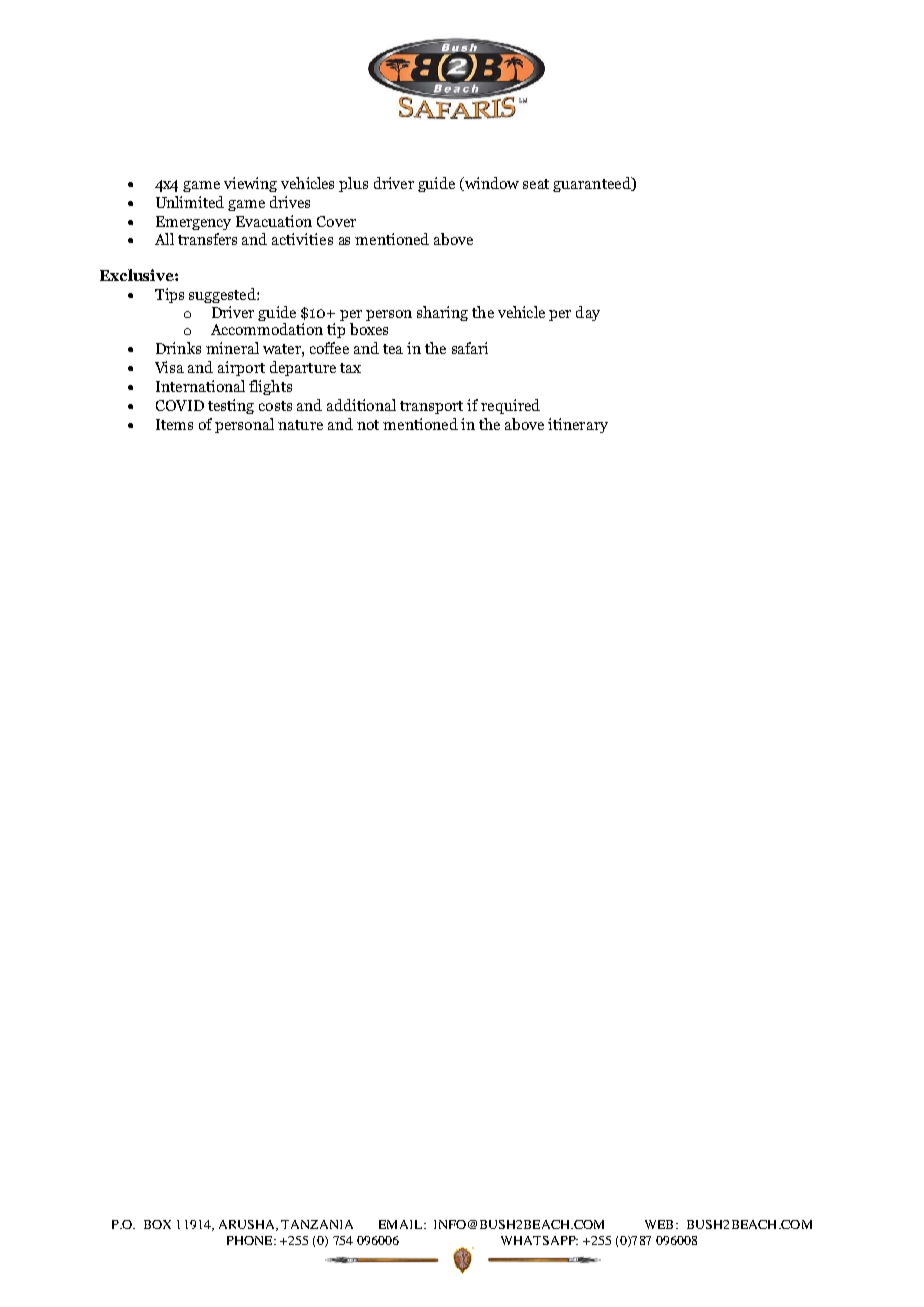 This page has width=924, height=1307. Describe the element at coordinates (174, 424) in the page. I see `Items` at that location.
